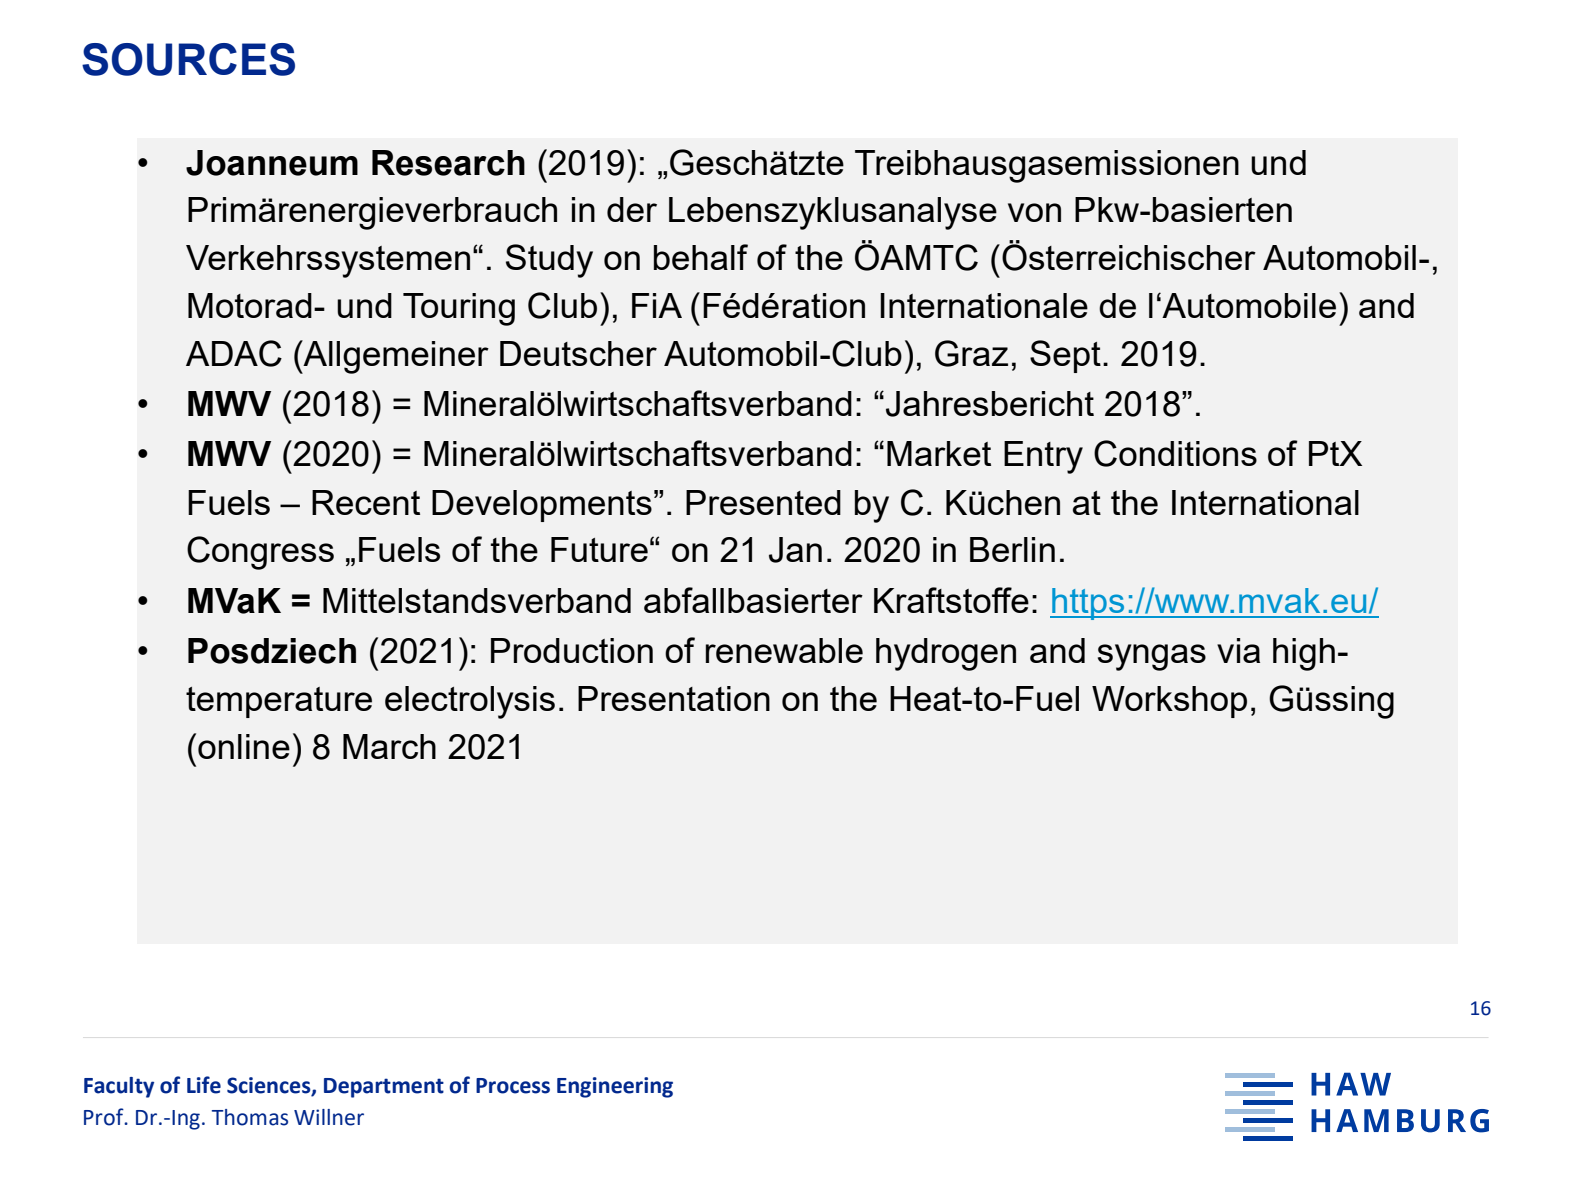 This screenshot has height=1177, width=1570. Describe the element at coordinates (204, 1085) in the screenshot. I see `Life` at that location.
